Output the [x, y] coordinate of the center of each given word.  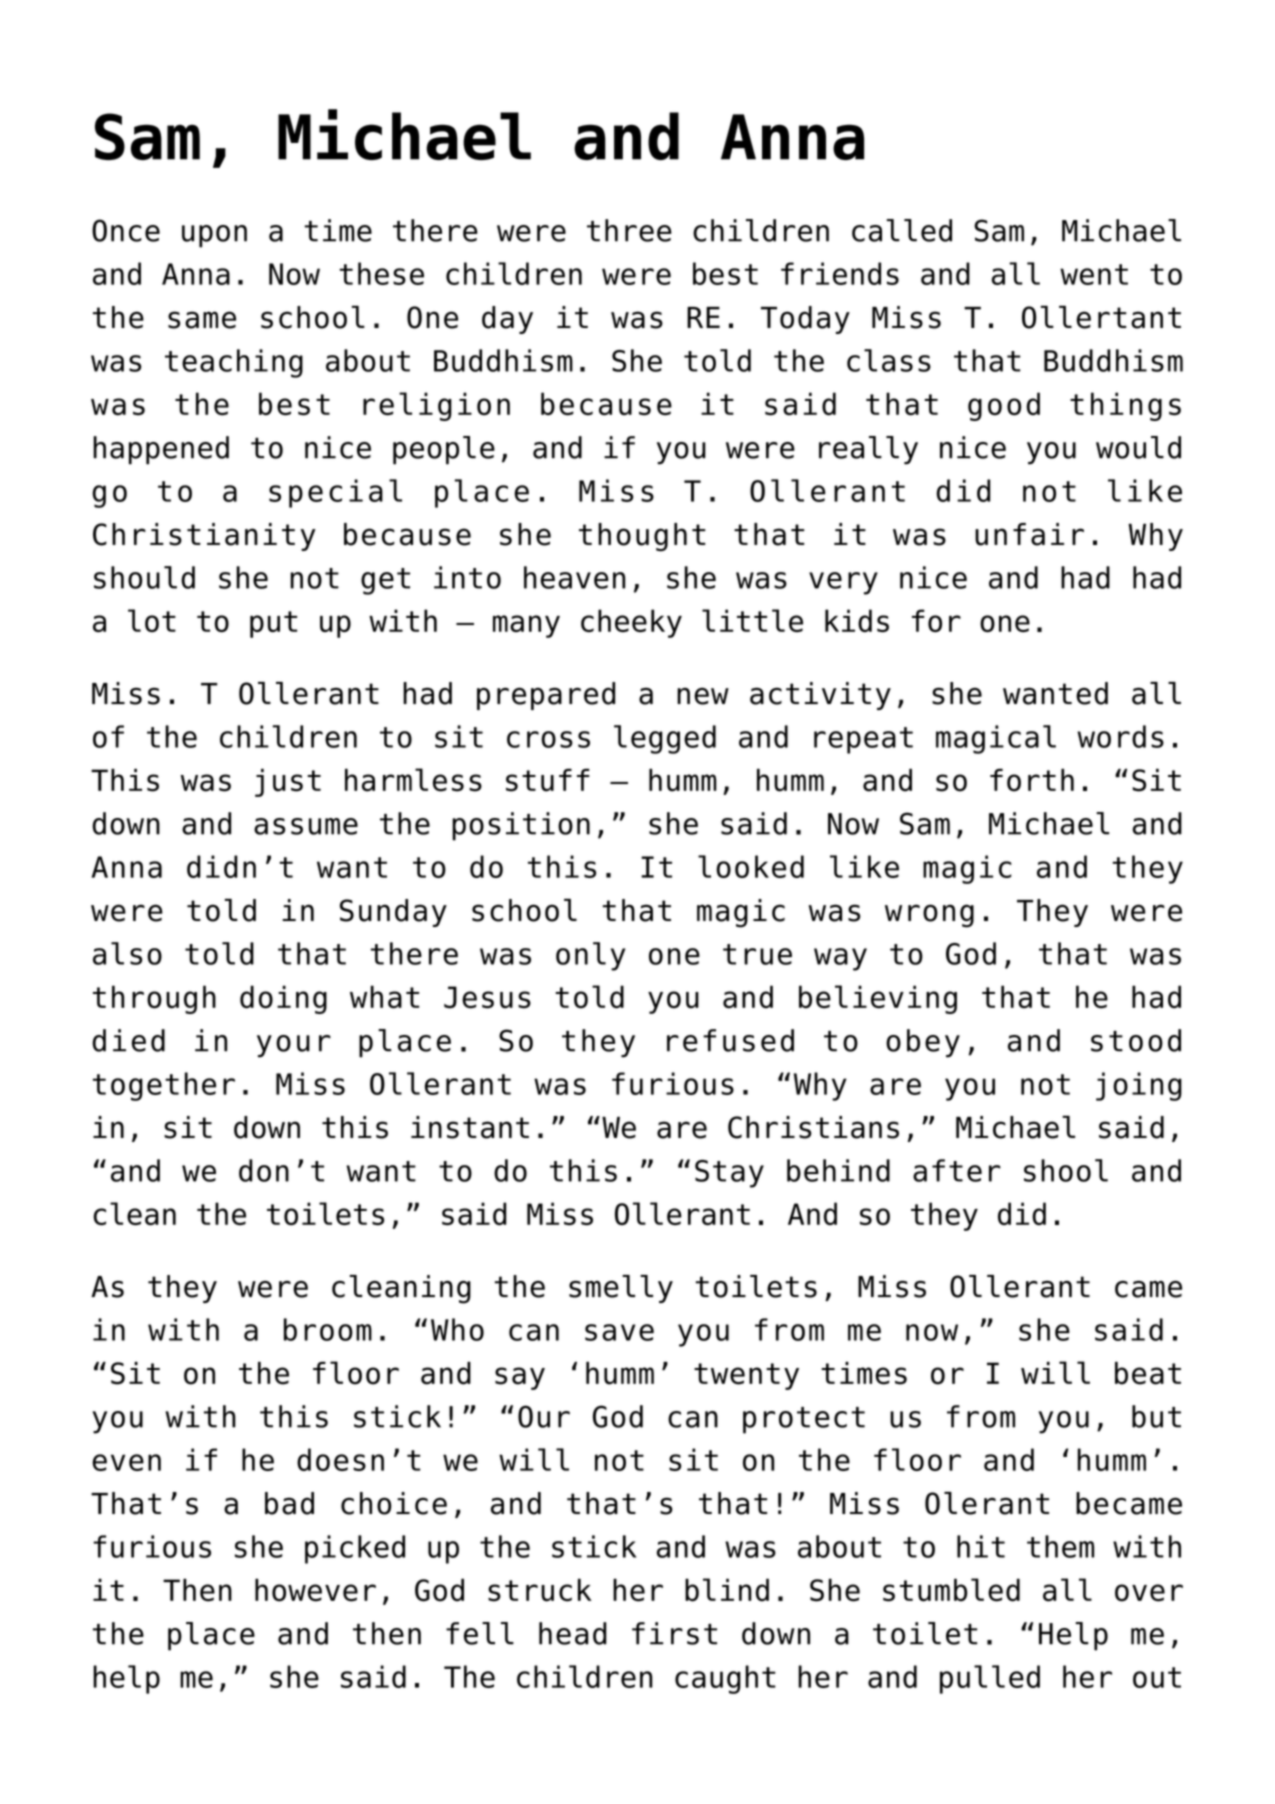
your [294, 1046]
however [315, 1590]
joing [1139, 1086]
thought [642, 537]
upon [214, 236]
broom [328, 1329]
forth [1032, 780]
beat [1148, 1373]
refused [730, 1040]
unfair [1029, 534]
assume [306, 826]
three [629, 230]
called [902, 230]
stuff [548, 780]
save [619, 1332]
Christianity [204, 537]
